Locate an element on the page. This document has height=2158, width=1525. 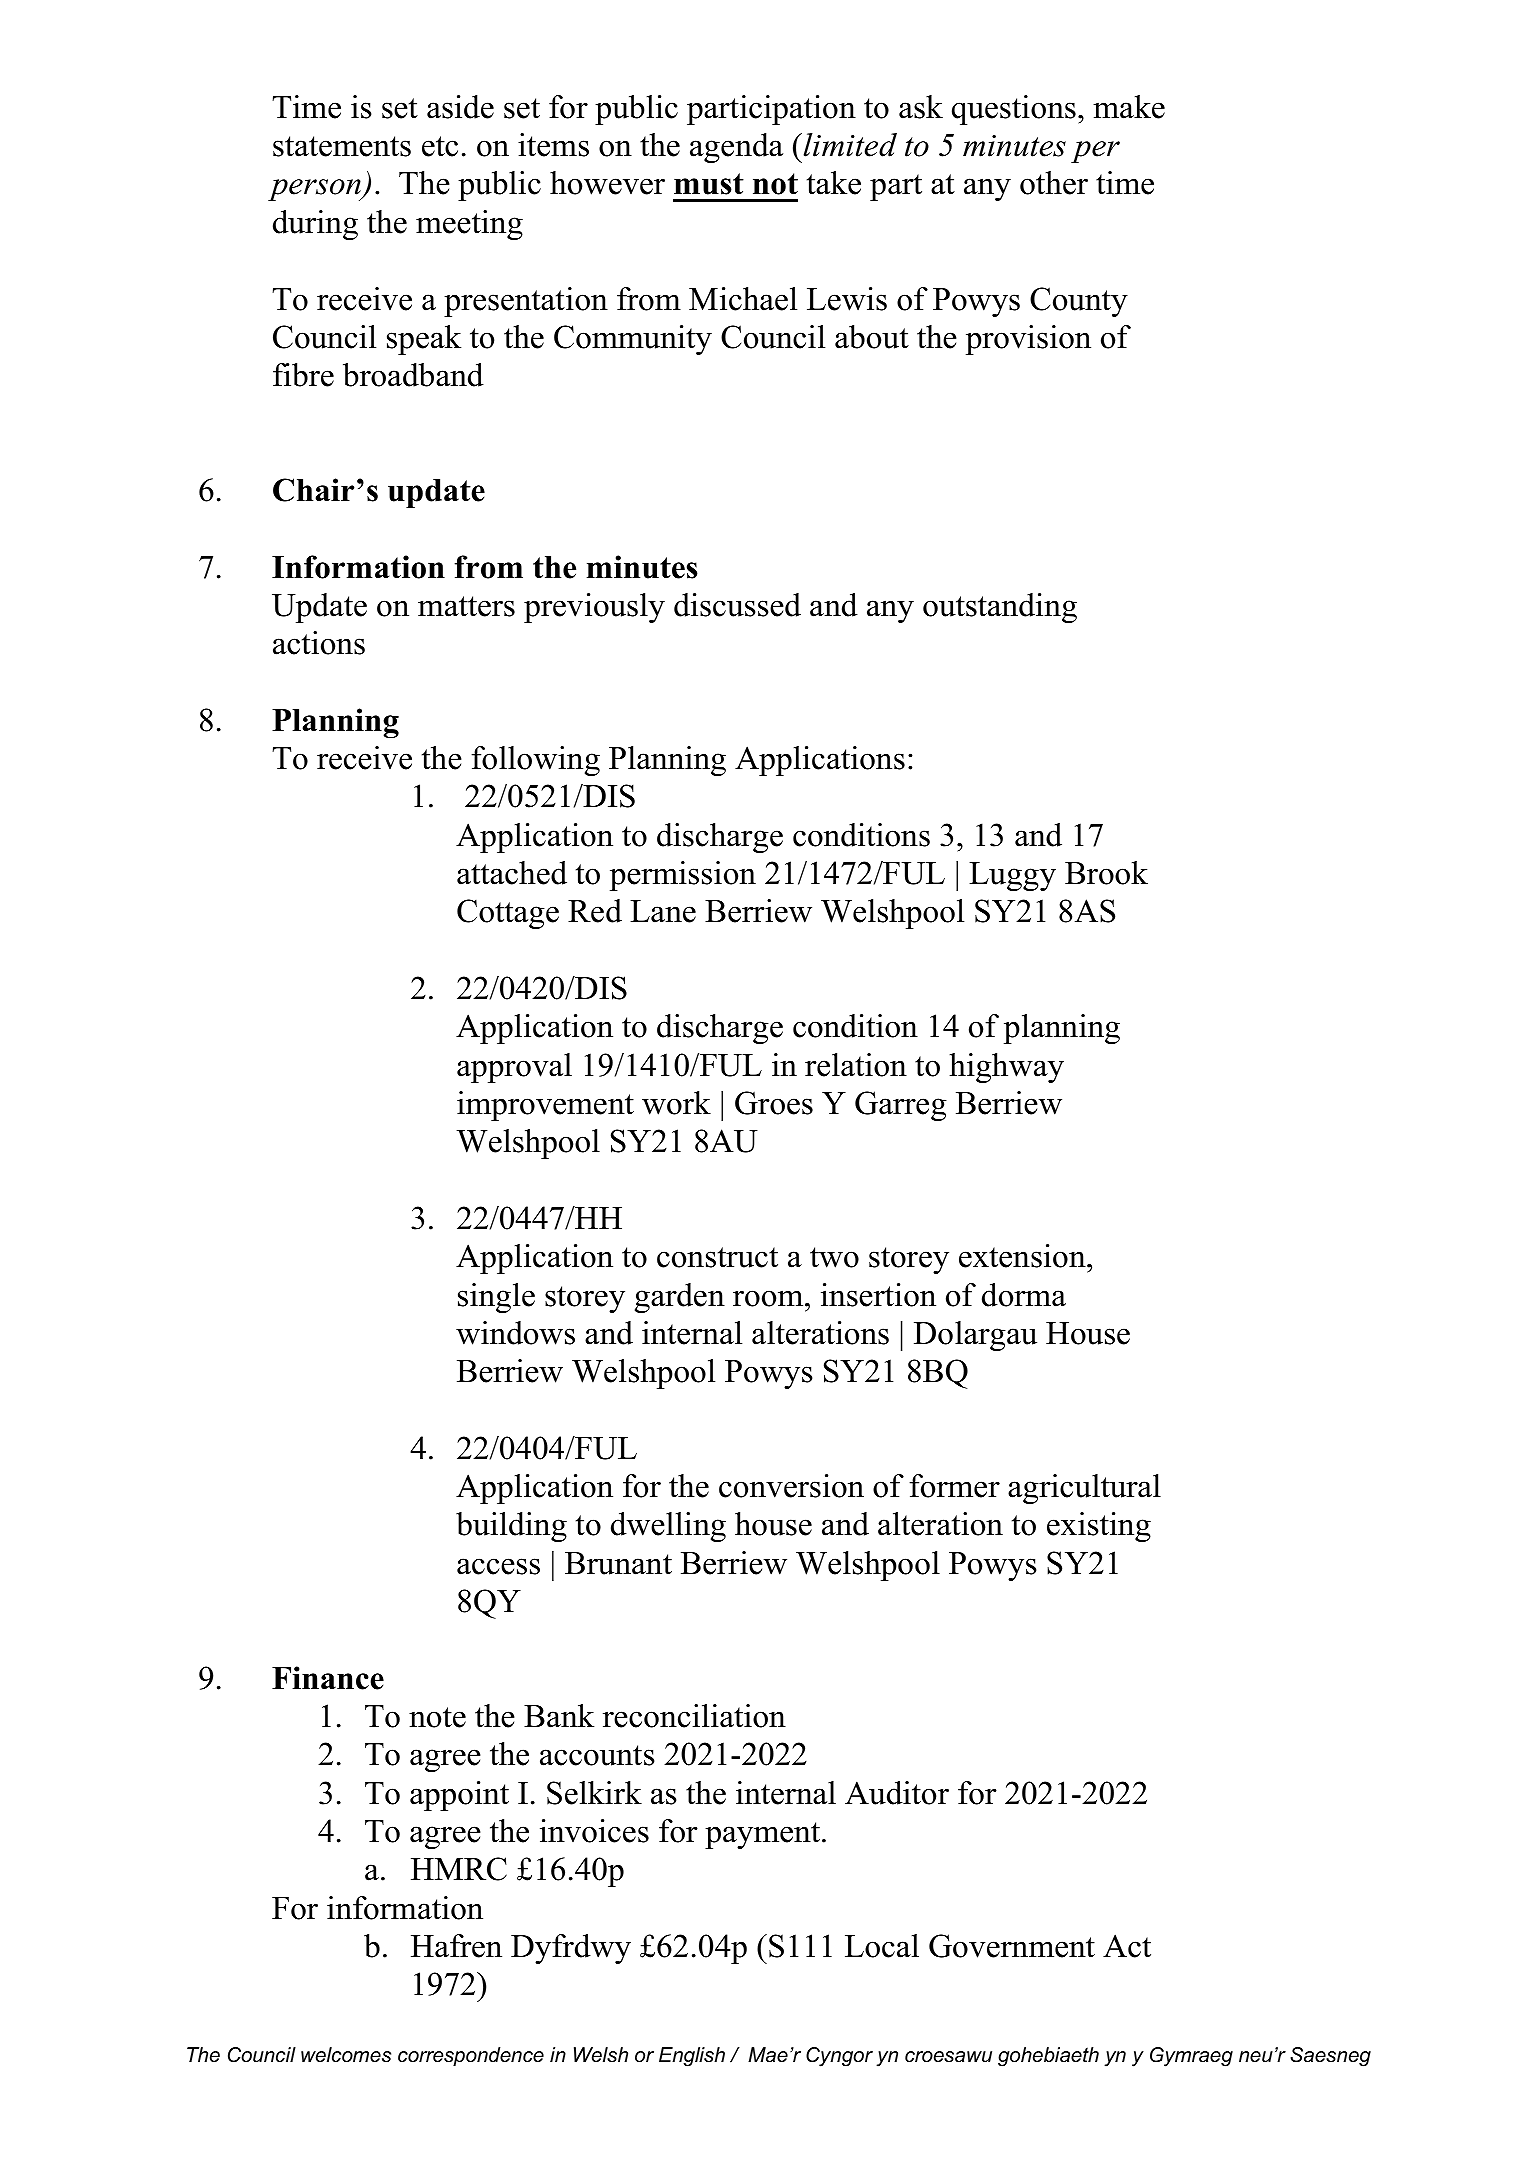
garden is located at coordinates (680, 1298).
